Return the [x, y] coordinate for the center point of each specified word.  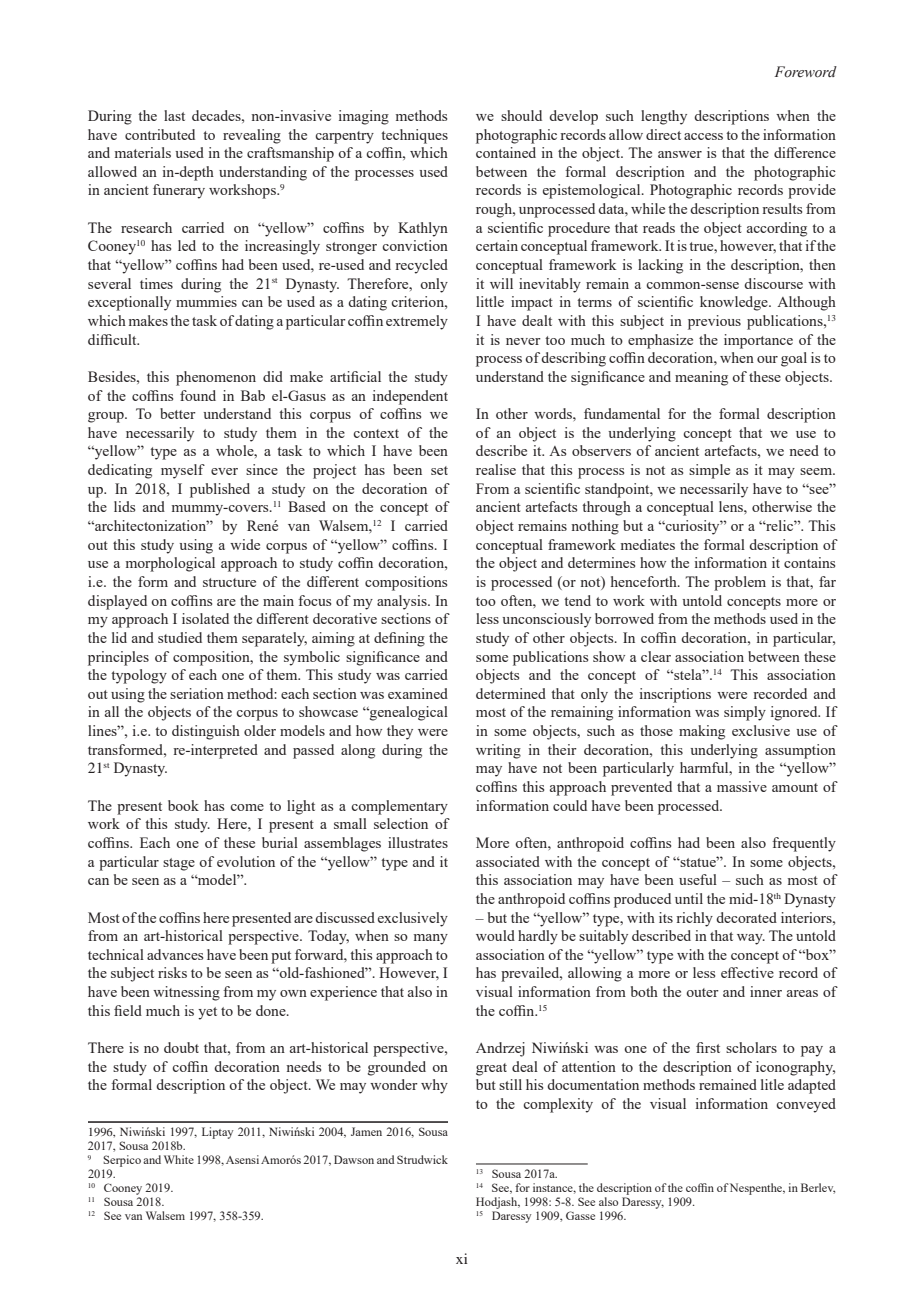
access [703, 136]
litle [772, 1084]
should [521, 115]
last [174, 115]
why [434, 1086]
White [179, 1159]
